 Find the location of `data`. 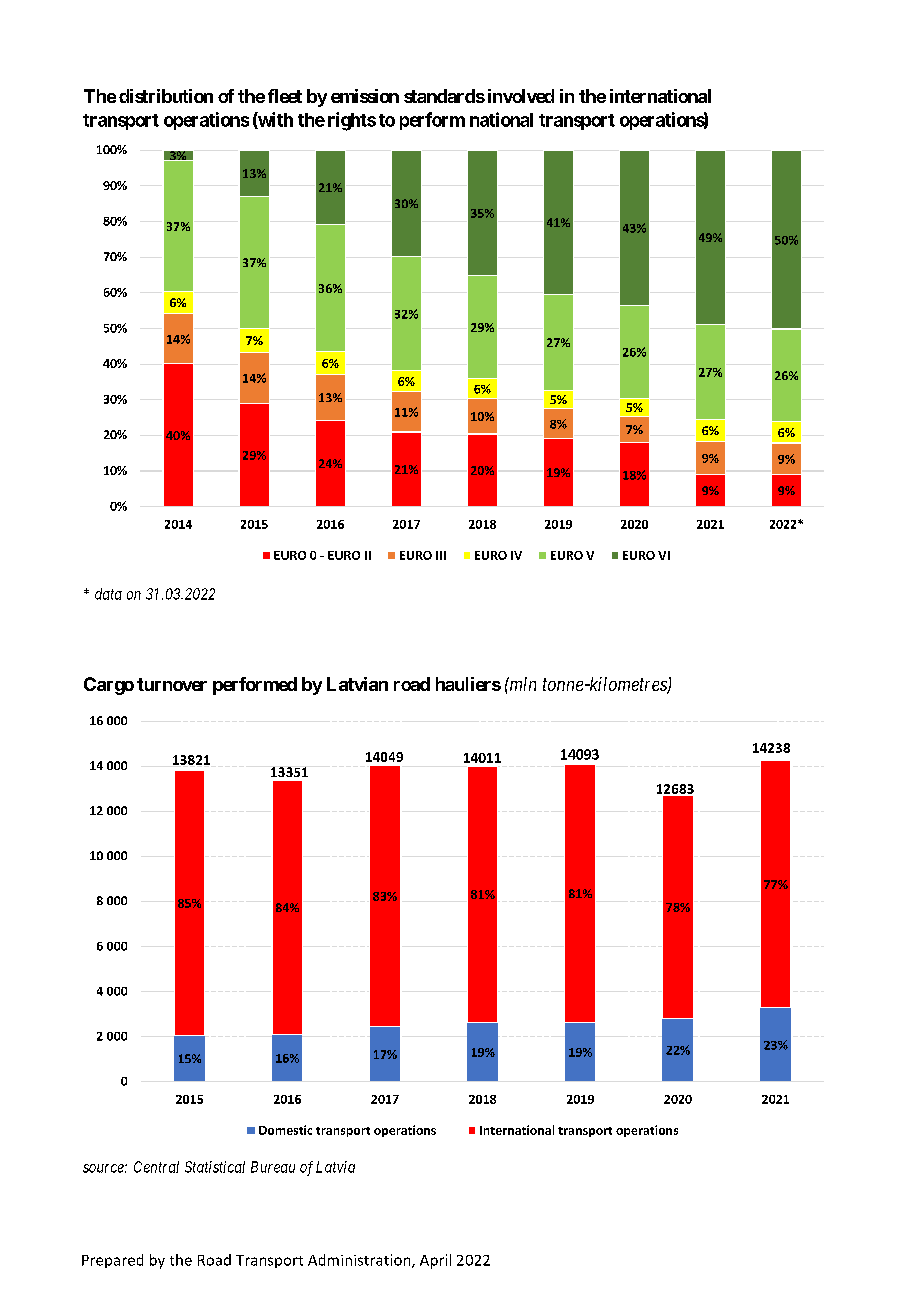

data is located at coordinates (108, 594).
